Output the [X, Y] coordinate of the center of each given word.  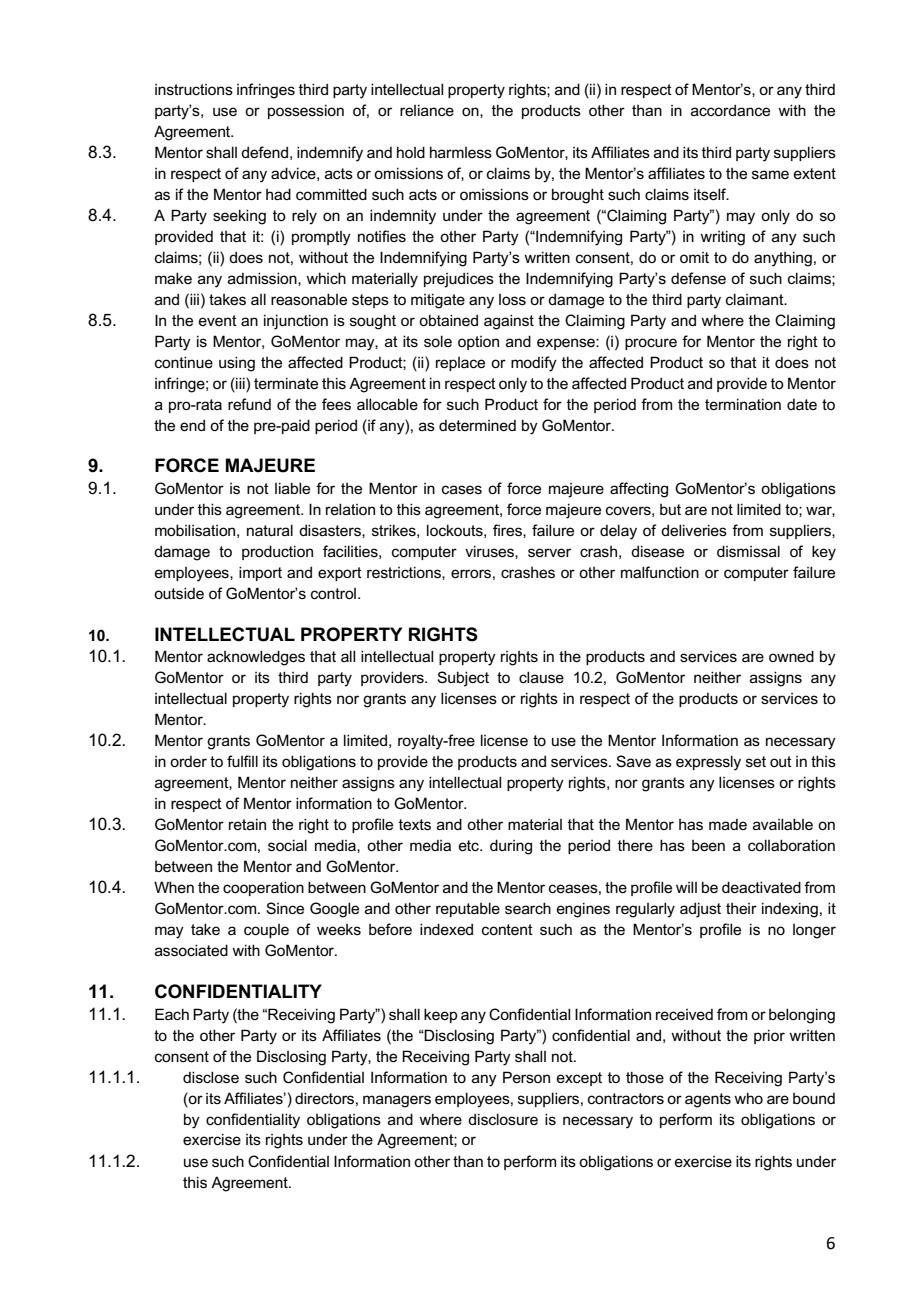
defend [264, 152]
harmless [461, 152]
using [237, 364]
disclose [211, 1077]
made [728, 824]
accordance [730, 110]
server [549, 552]
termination [743, 404]
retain [247, 824]
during [511, 847]
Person [526, 1077]
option [478, 343]
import [260, 573]
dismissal [748, 551]
